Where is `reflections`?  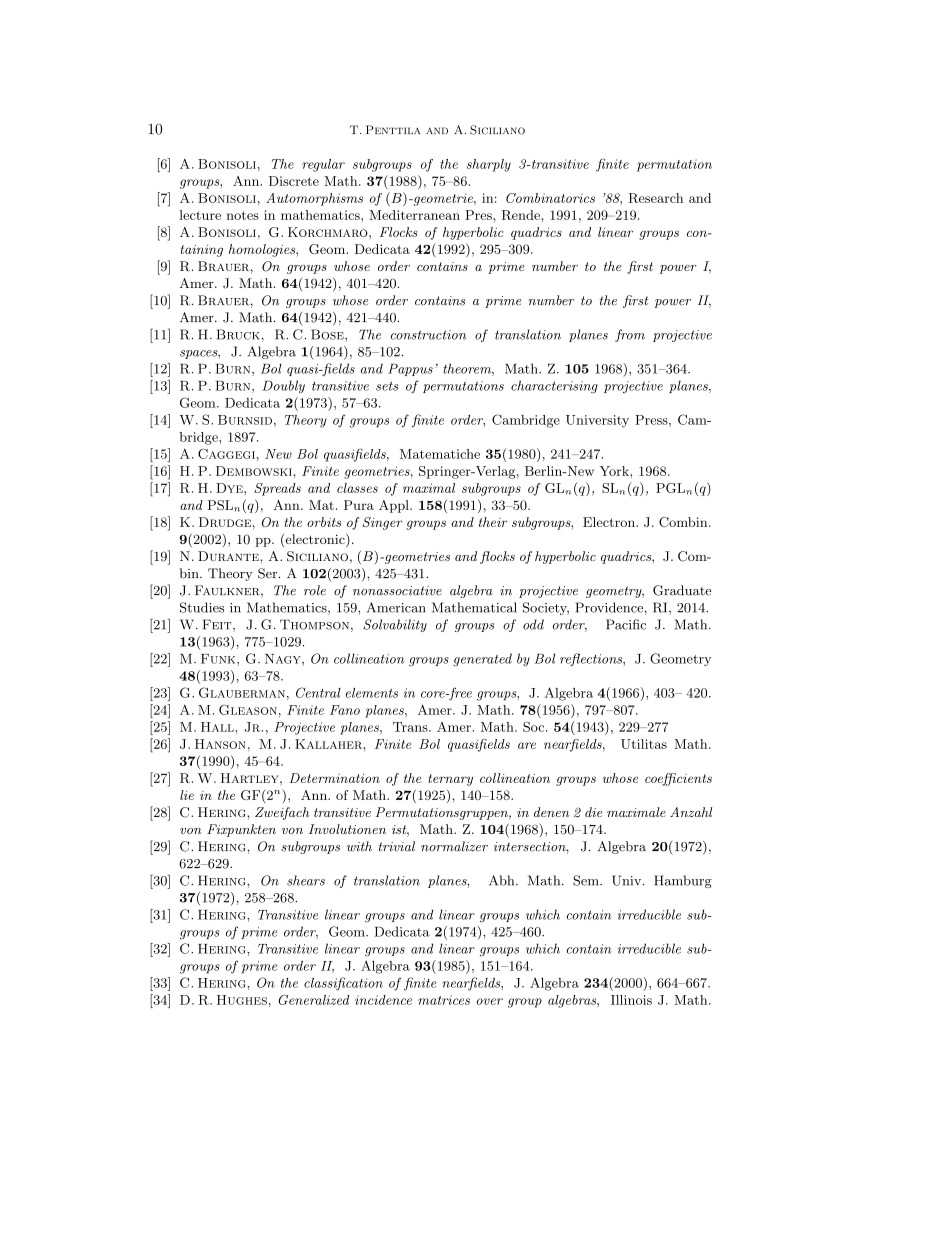 reflections is located at coordinates (592, 659).
